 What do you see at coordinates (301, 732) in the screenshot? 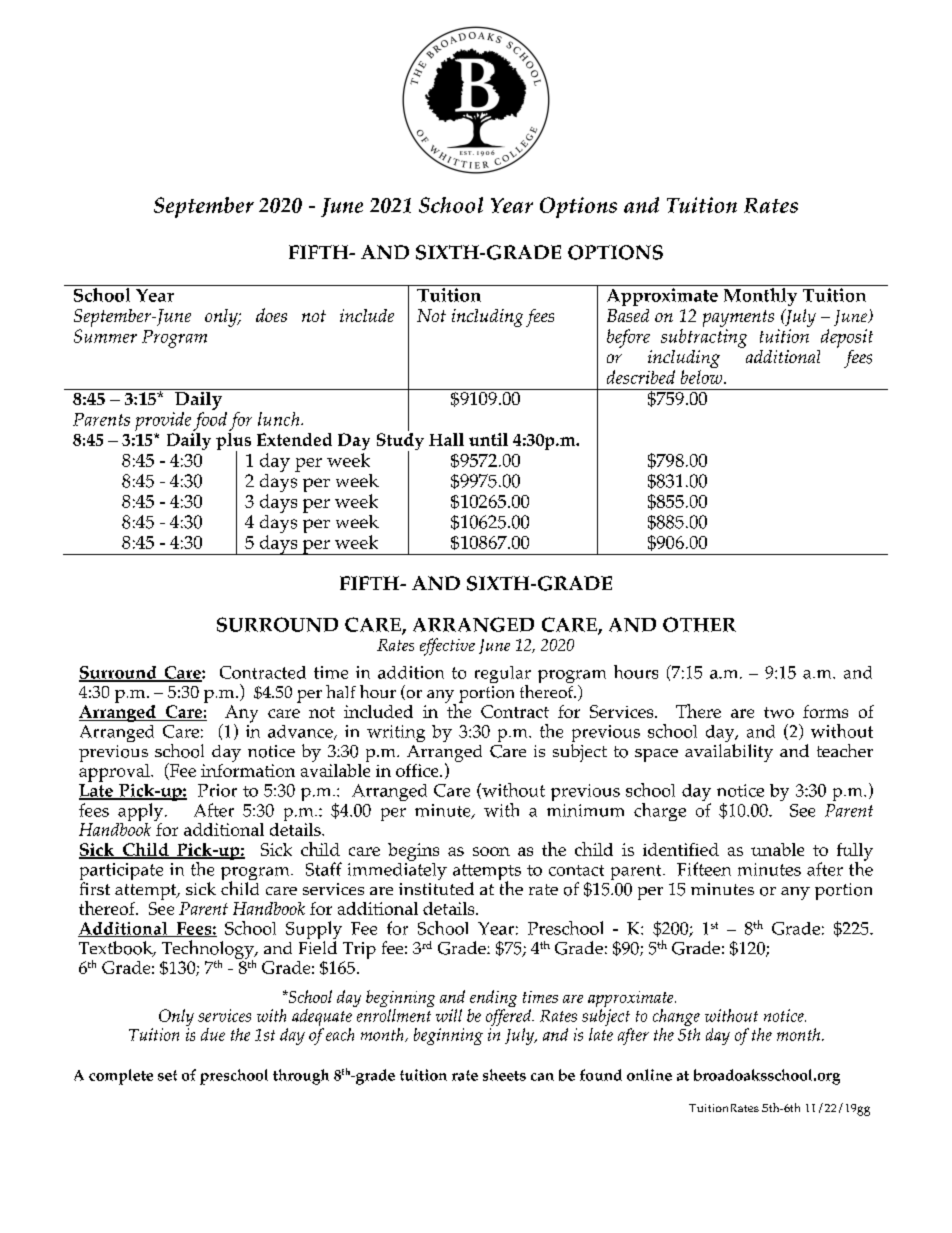
I see `advance` at bounding box center [301, 732].
